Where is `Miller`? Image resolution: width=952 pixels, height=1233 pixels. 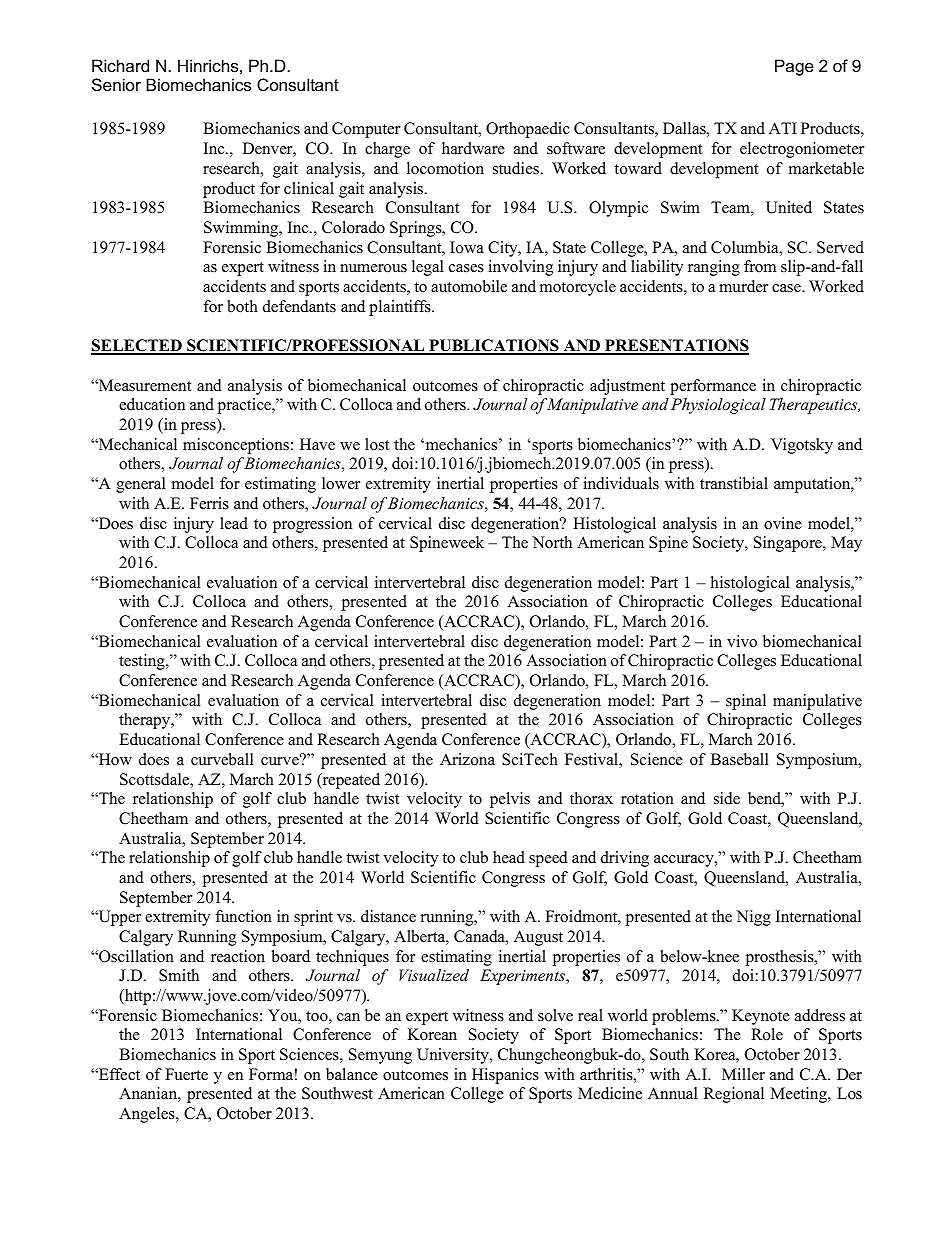
Miller is located at coordinates (743, 1074).
